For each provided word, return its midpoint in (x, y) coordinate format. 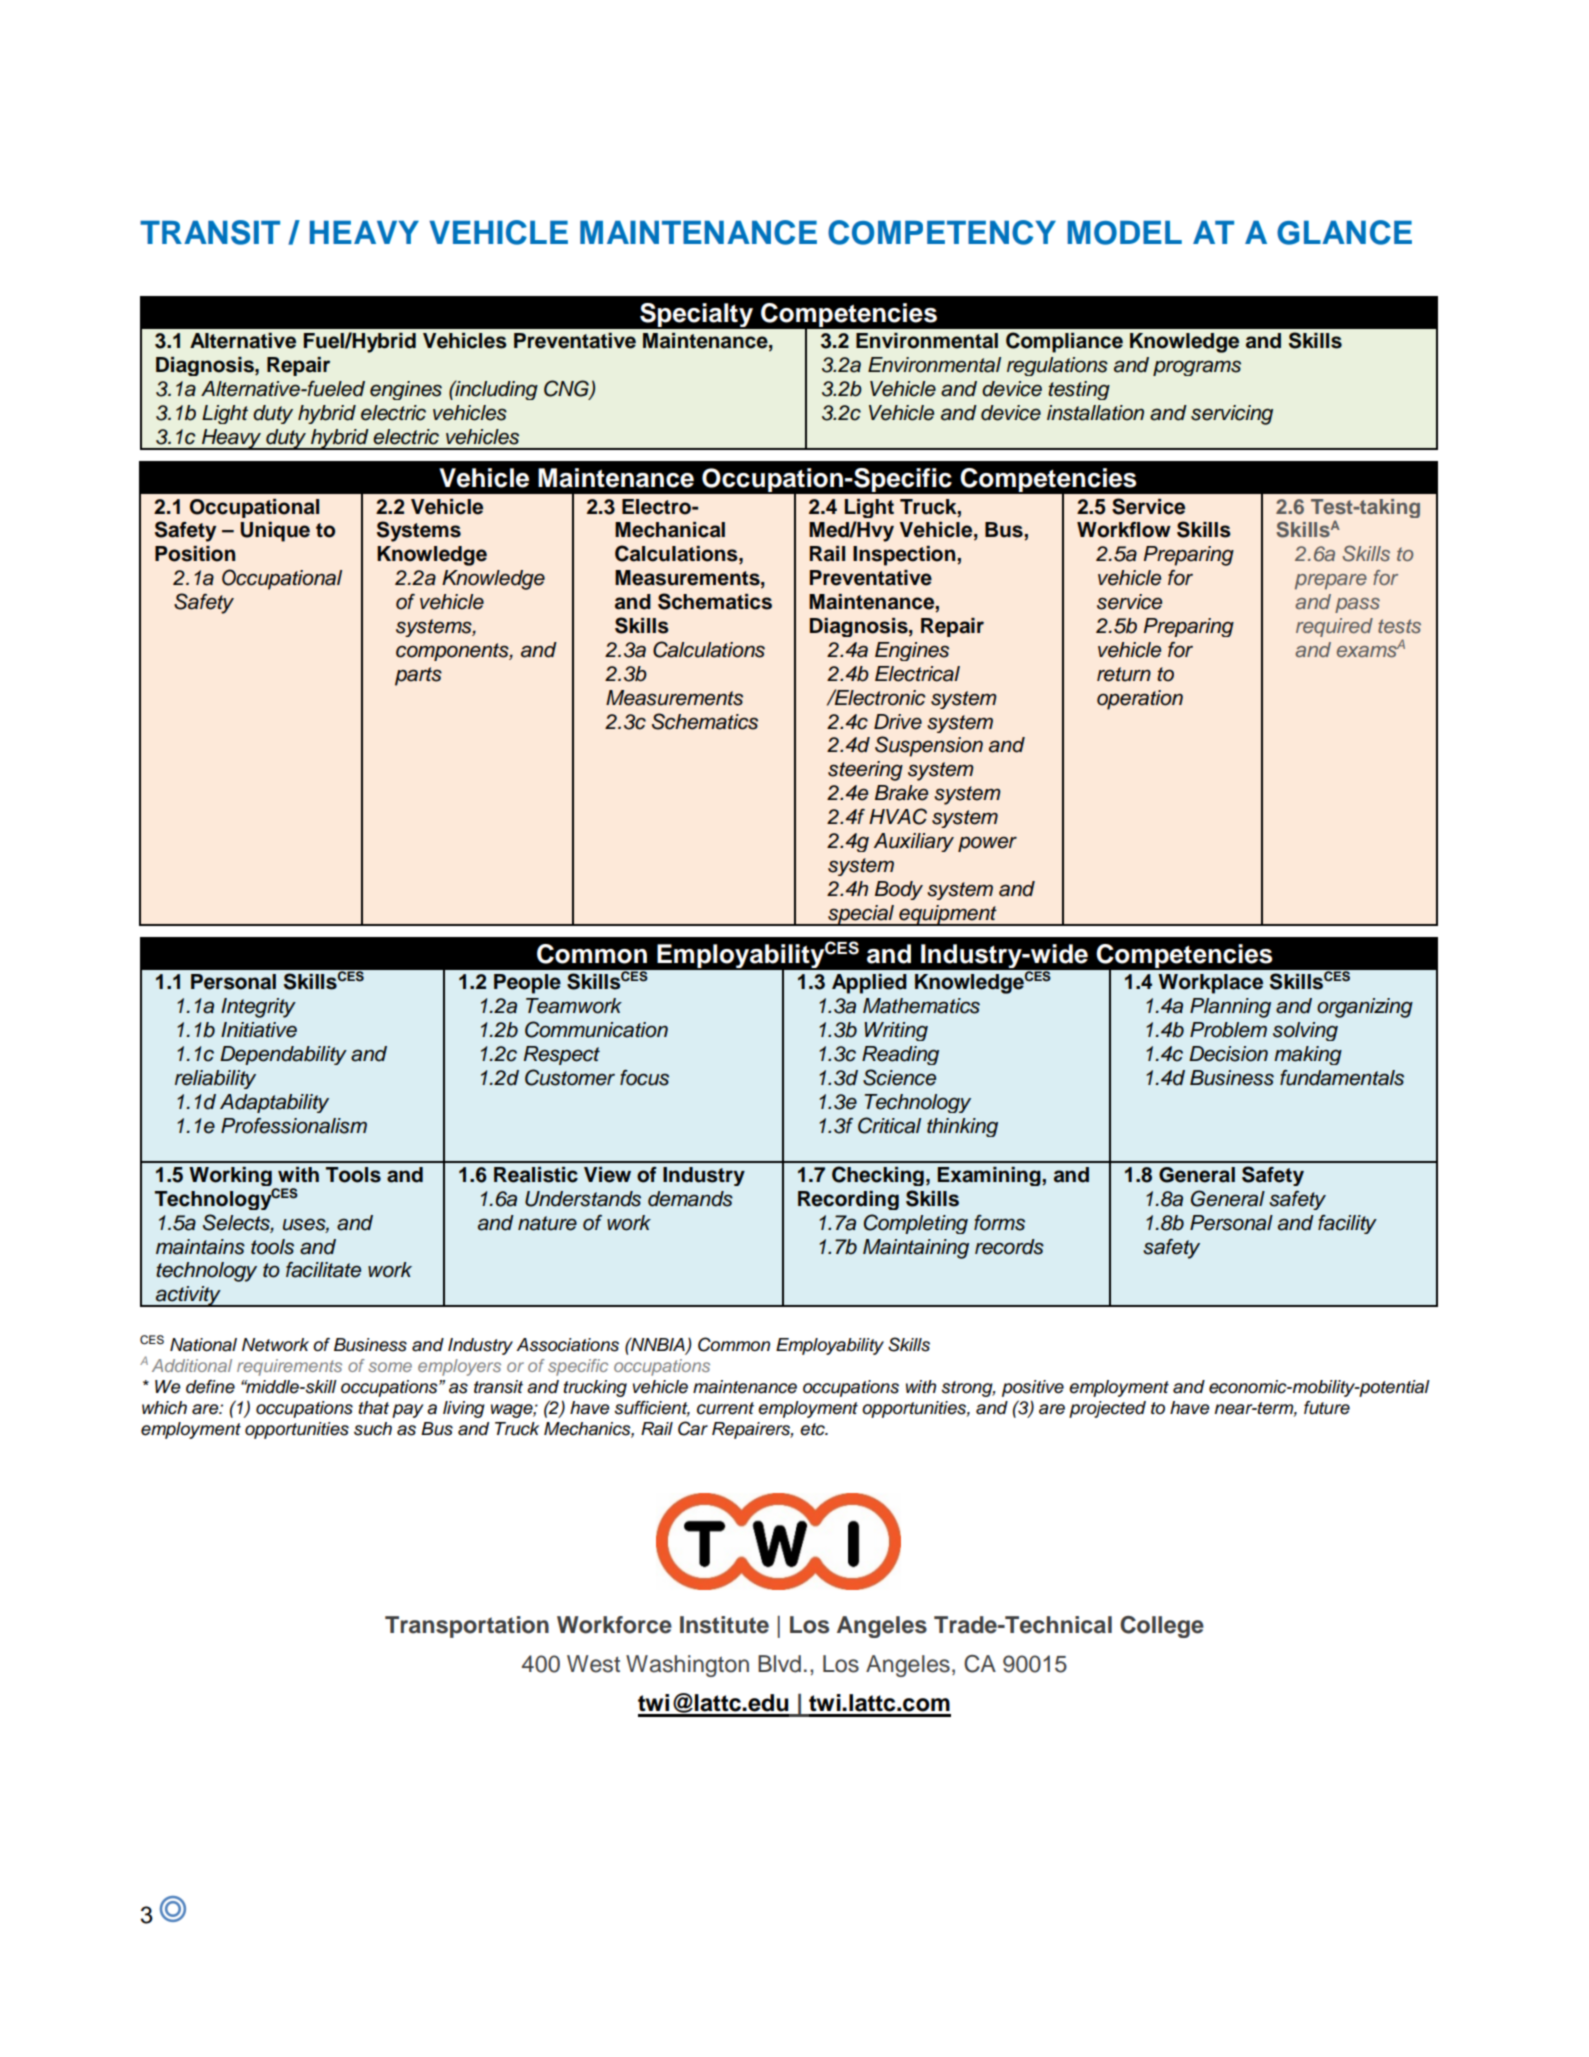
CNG (567, 389)
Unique (275, 532)
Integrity (258, 1008)
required (1334, 627)
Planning (1230, 1008)
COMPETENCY (942, 232)
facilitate (323, 1270)
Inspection (905, 556)
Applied (869, 984)
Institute (724, 1625)
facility (1347, 1224)
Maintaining (916, 1249)
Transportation (467, 1627)
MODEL (1124, 233)
